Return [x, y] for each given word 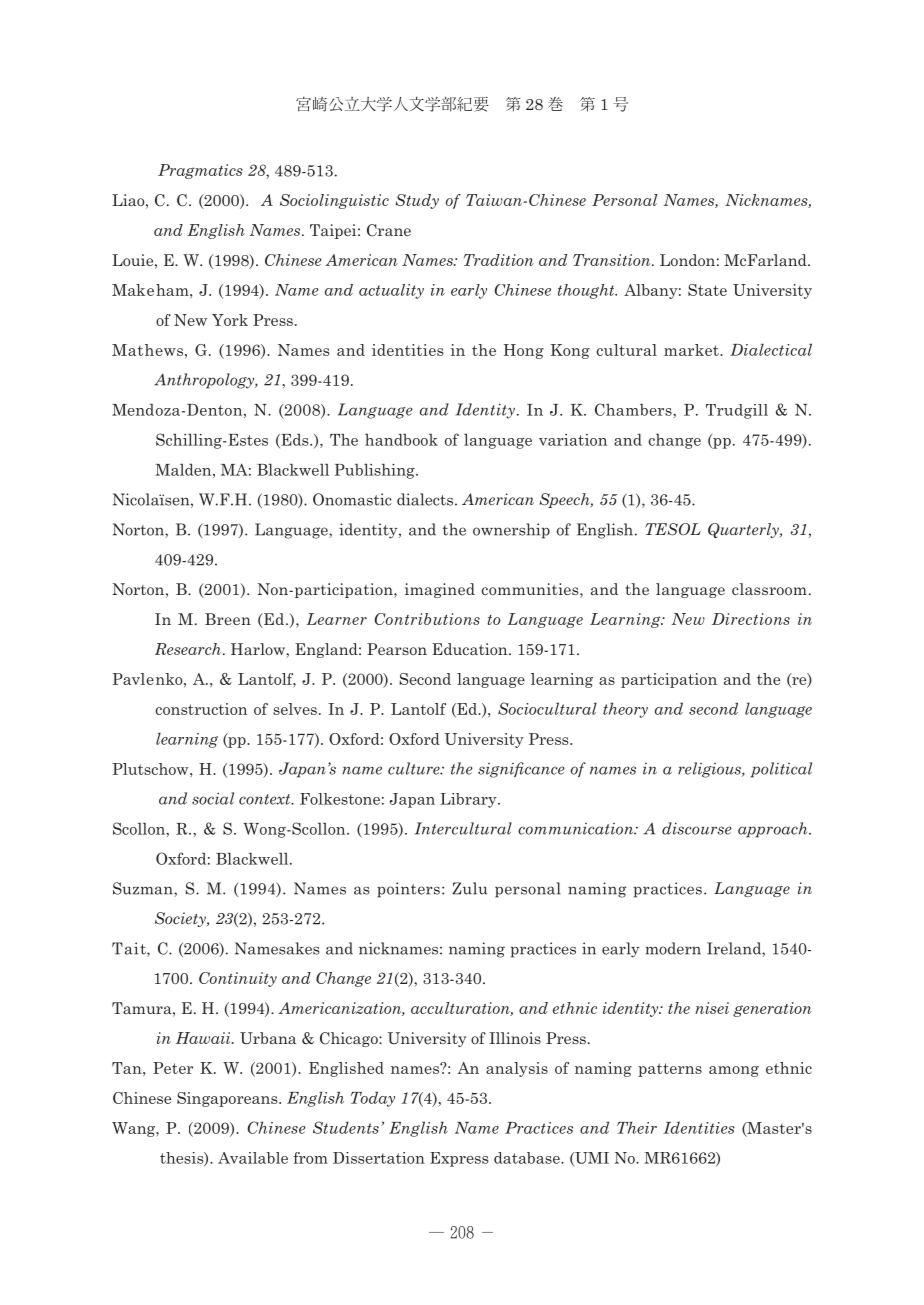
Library [469, 800]
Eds [295, 440]
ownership [511, 531]
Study [417, 201]
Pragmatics [200, 171]
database [528, 1158]
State [707, 290]
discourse [697, 828]
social [213, 798]
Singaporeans [228, 1099]
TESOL [673, 529]
